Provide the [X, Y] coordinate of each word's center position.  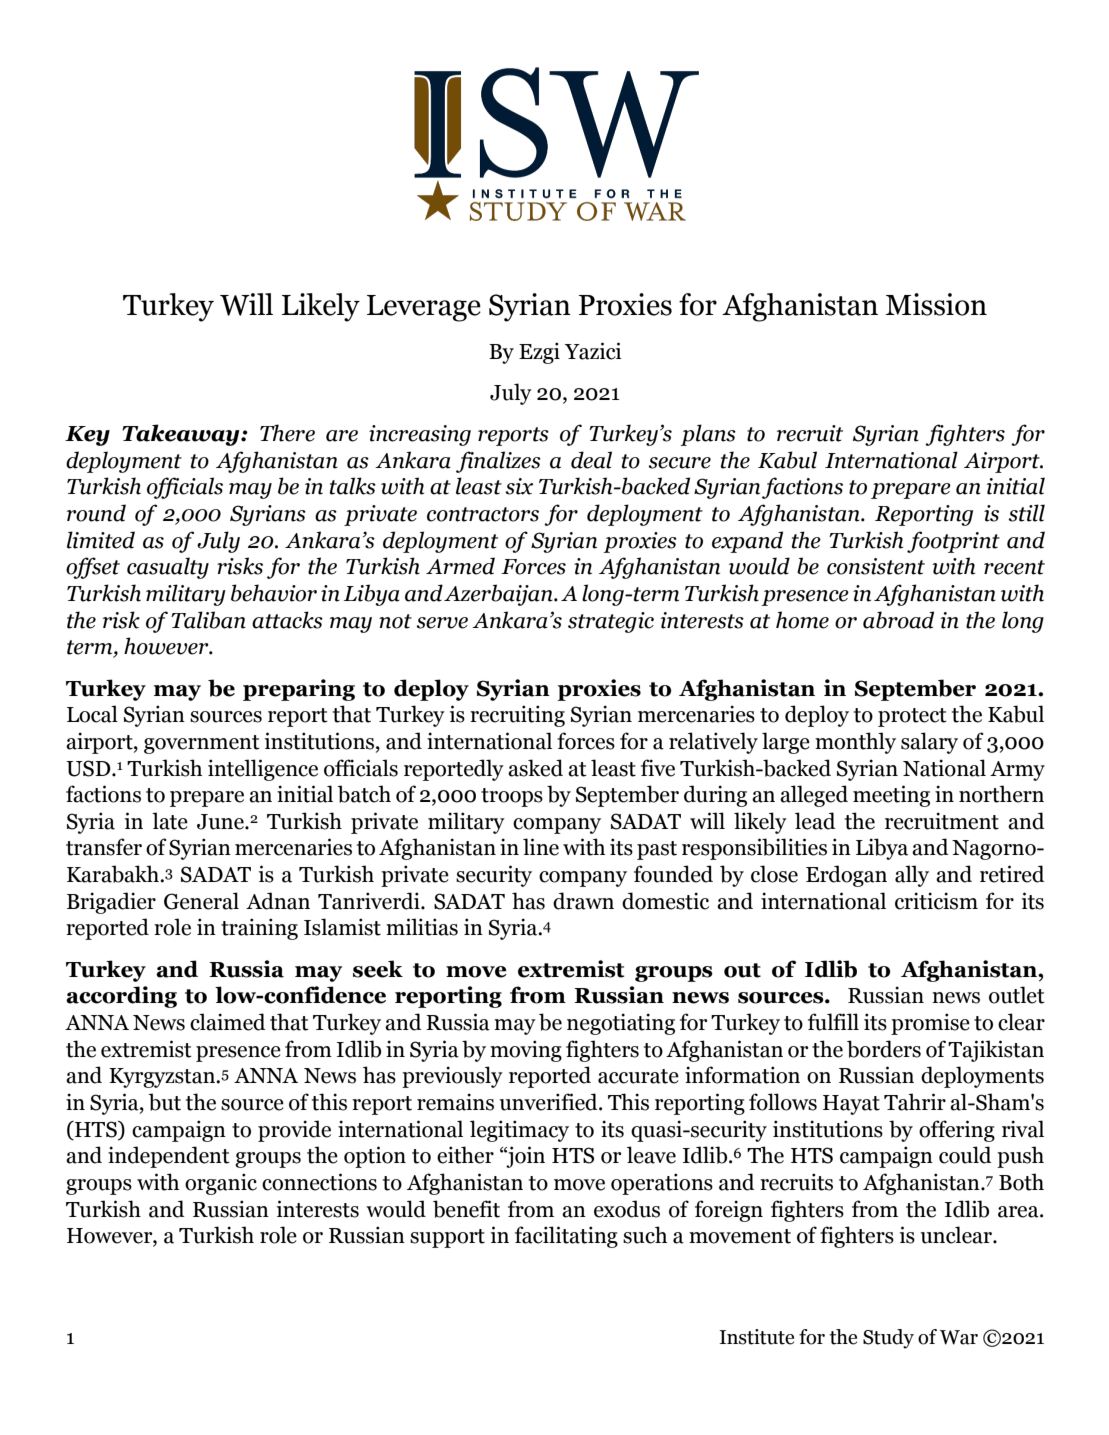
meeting [891, 796]
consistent [876, 566]
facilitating [566, 1237]
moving [526, 1051]
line [541, 847]
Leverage [424, 308]
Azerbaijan [499, 595]
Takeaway [182, 435]
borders [884, 1049]
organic [221, 1184]
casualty [168, 568]
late [170, 821]
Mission [936, 304]
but [164, 1102]
